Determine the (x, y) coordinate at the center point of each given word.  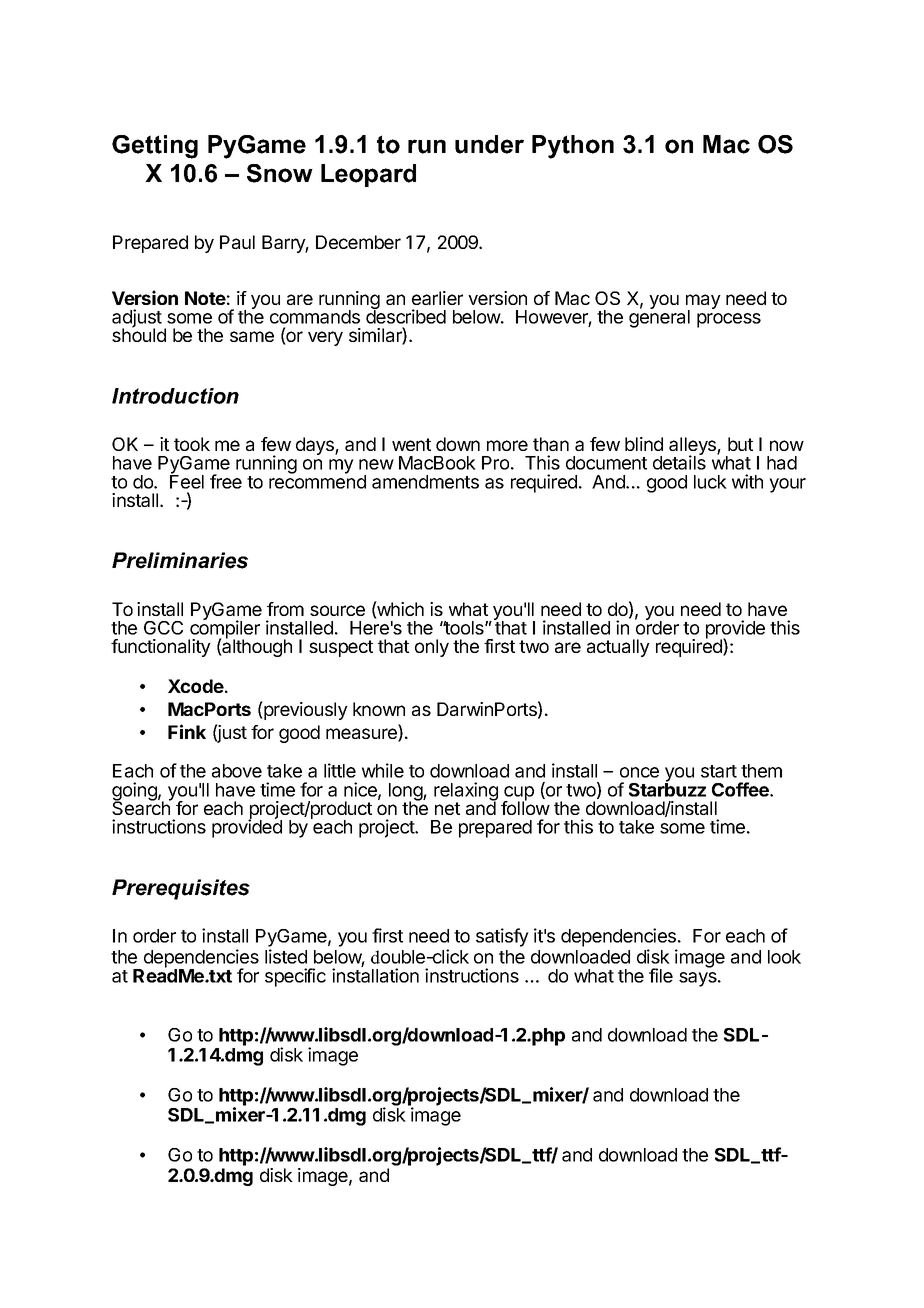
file (661, 975)
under (489, 144)
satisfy (502, 937)
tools (464, 628)
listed (286, 956)
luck (710, 482)
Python (573, 147)
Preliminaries (180, 560)
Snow (280, 173)
